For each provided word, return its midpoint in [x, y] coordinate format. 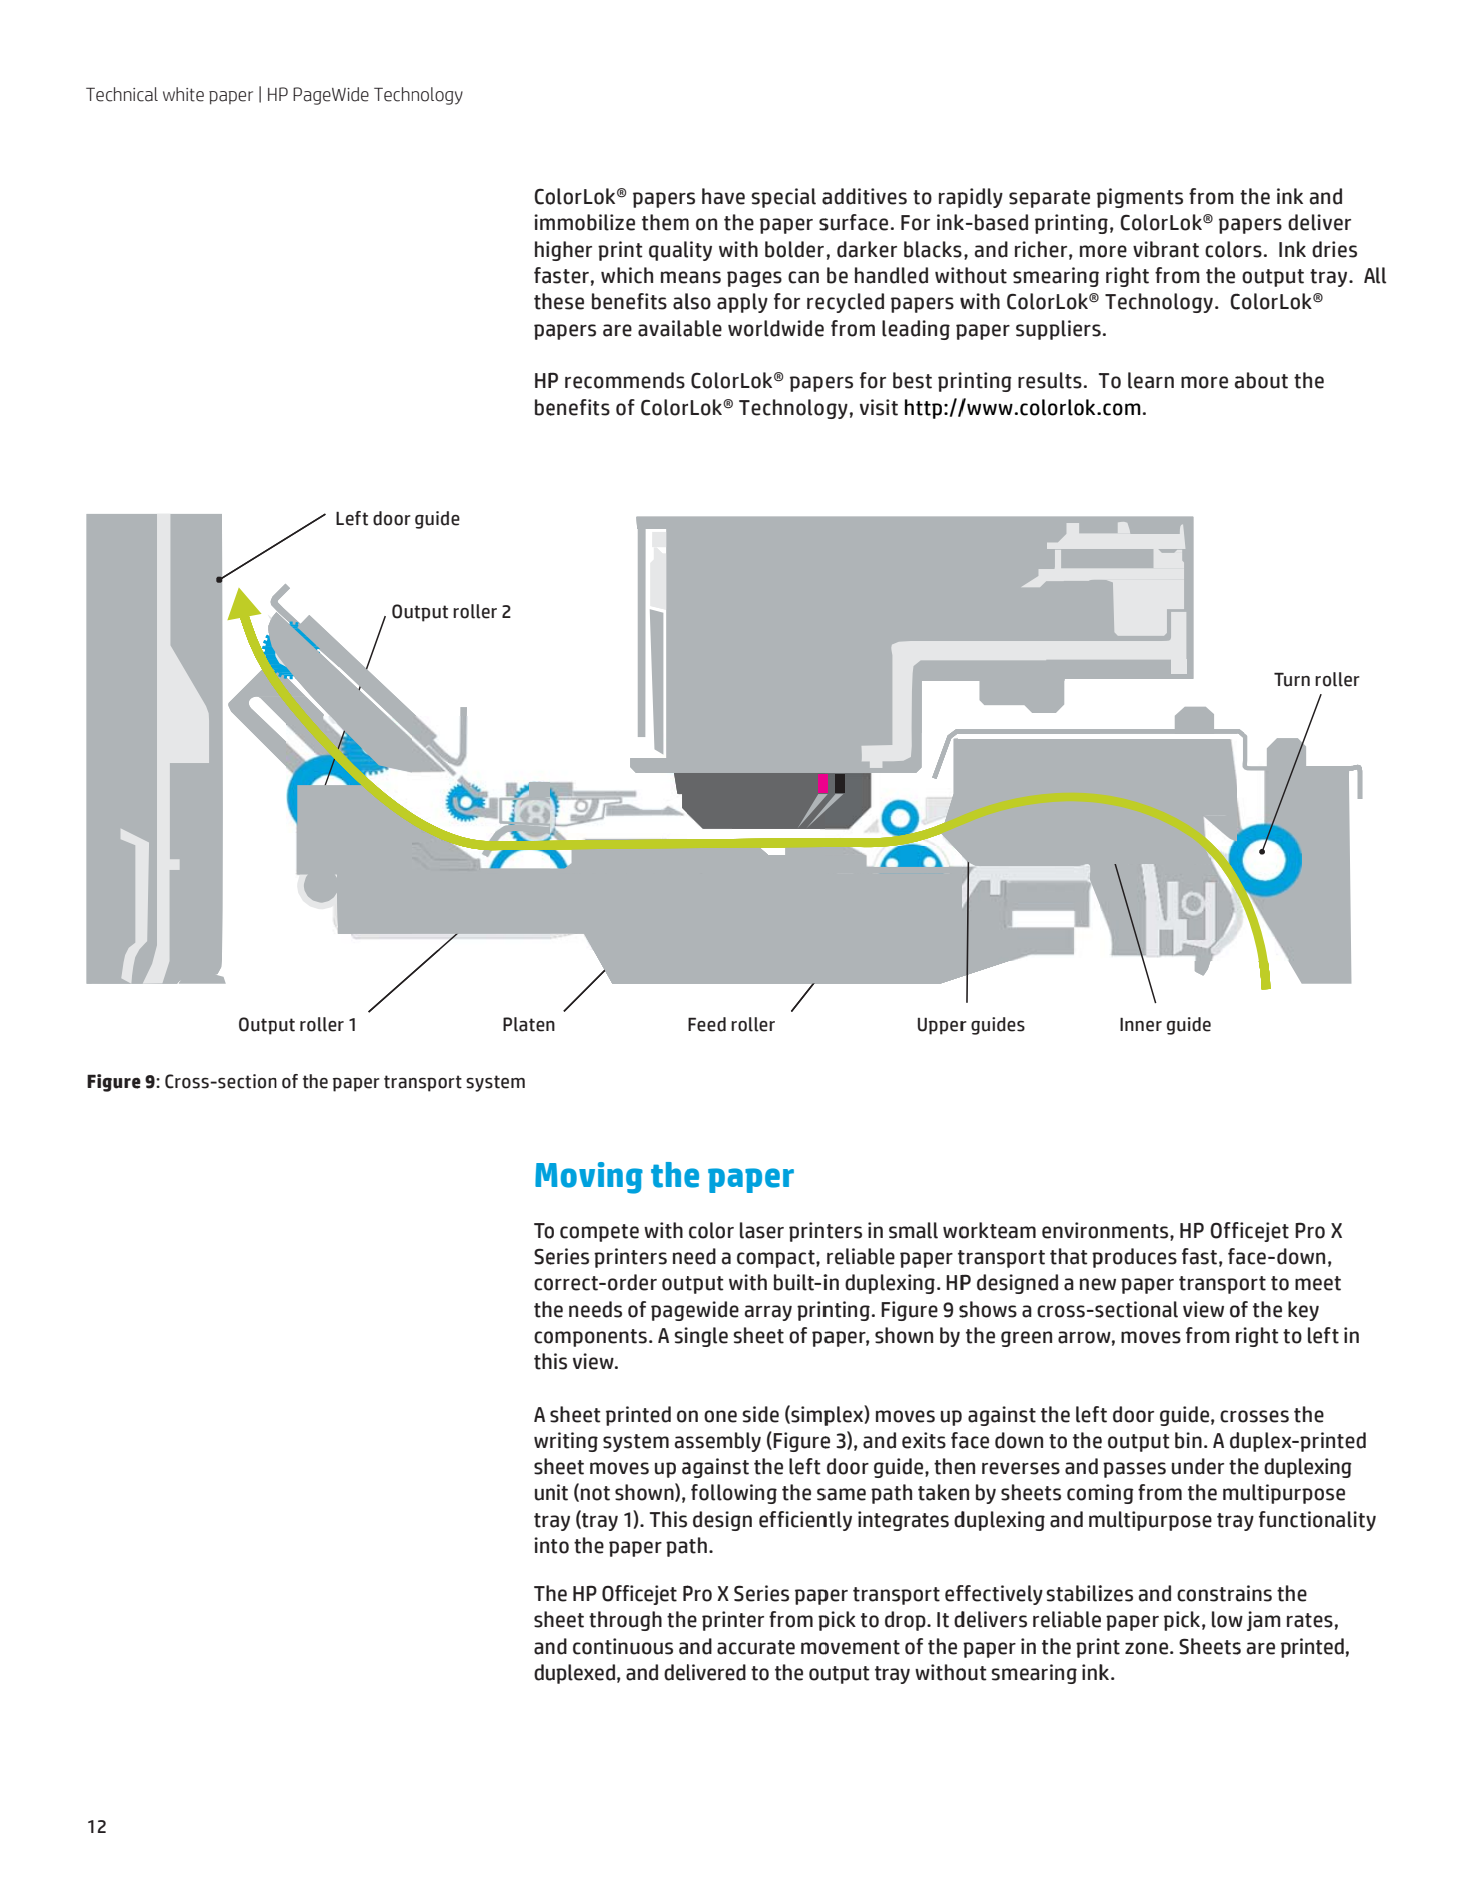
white [183, 94]
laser [762, 1230]
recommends [625, 380]
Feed [707, 1024]
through [625, 1621]
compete [599, 1233]
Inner [1141, 1025]
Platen [529, 1024]
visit [879, 407]
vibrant [1166, 249]
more [1204, 382]
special [783, 198]
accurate [756, 1647]
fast [1199, 1256]
